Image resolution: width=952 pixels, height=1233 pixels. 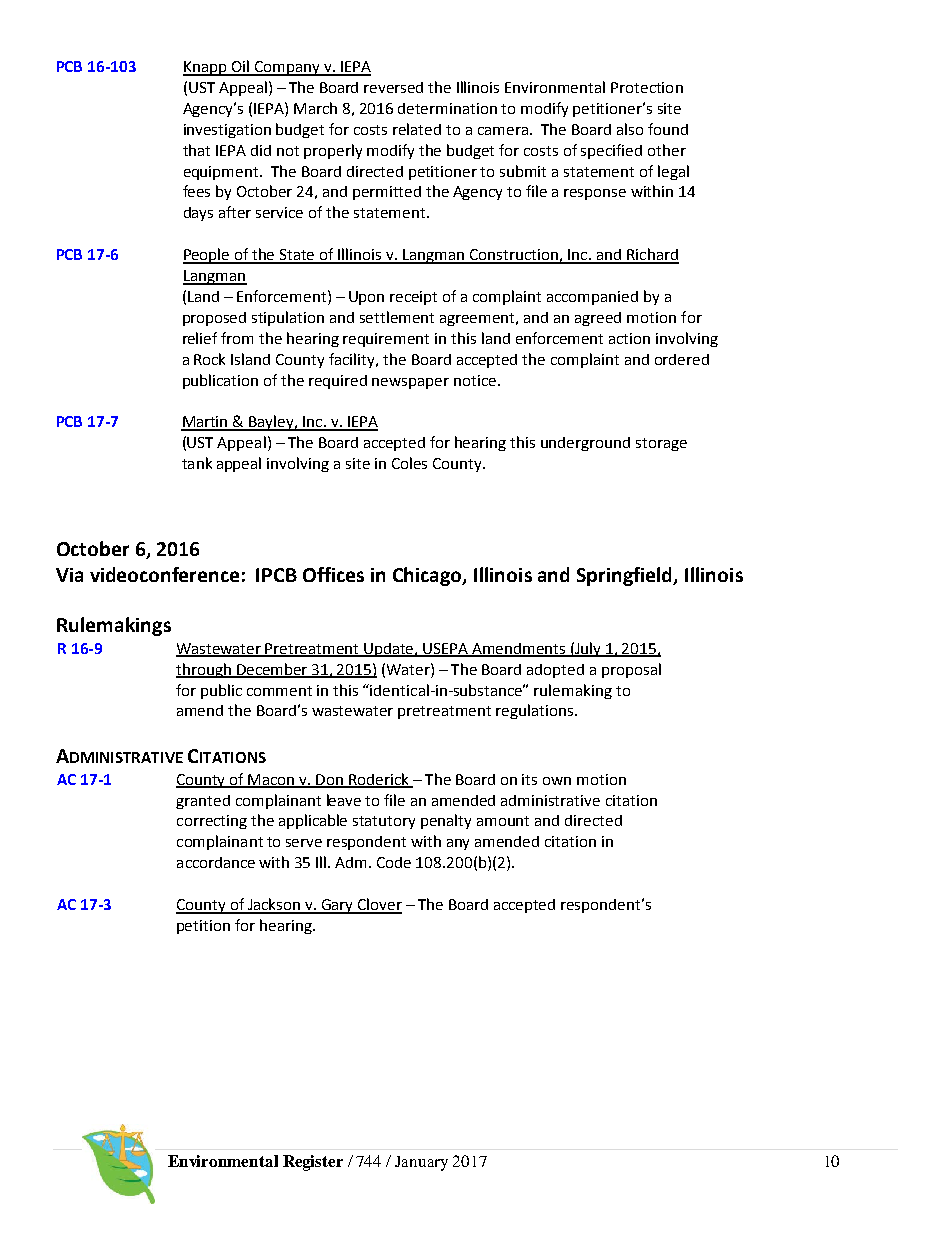 I want to click on reversed, so click(x=393, y=87).
